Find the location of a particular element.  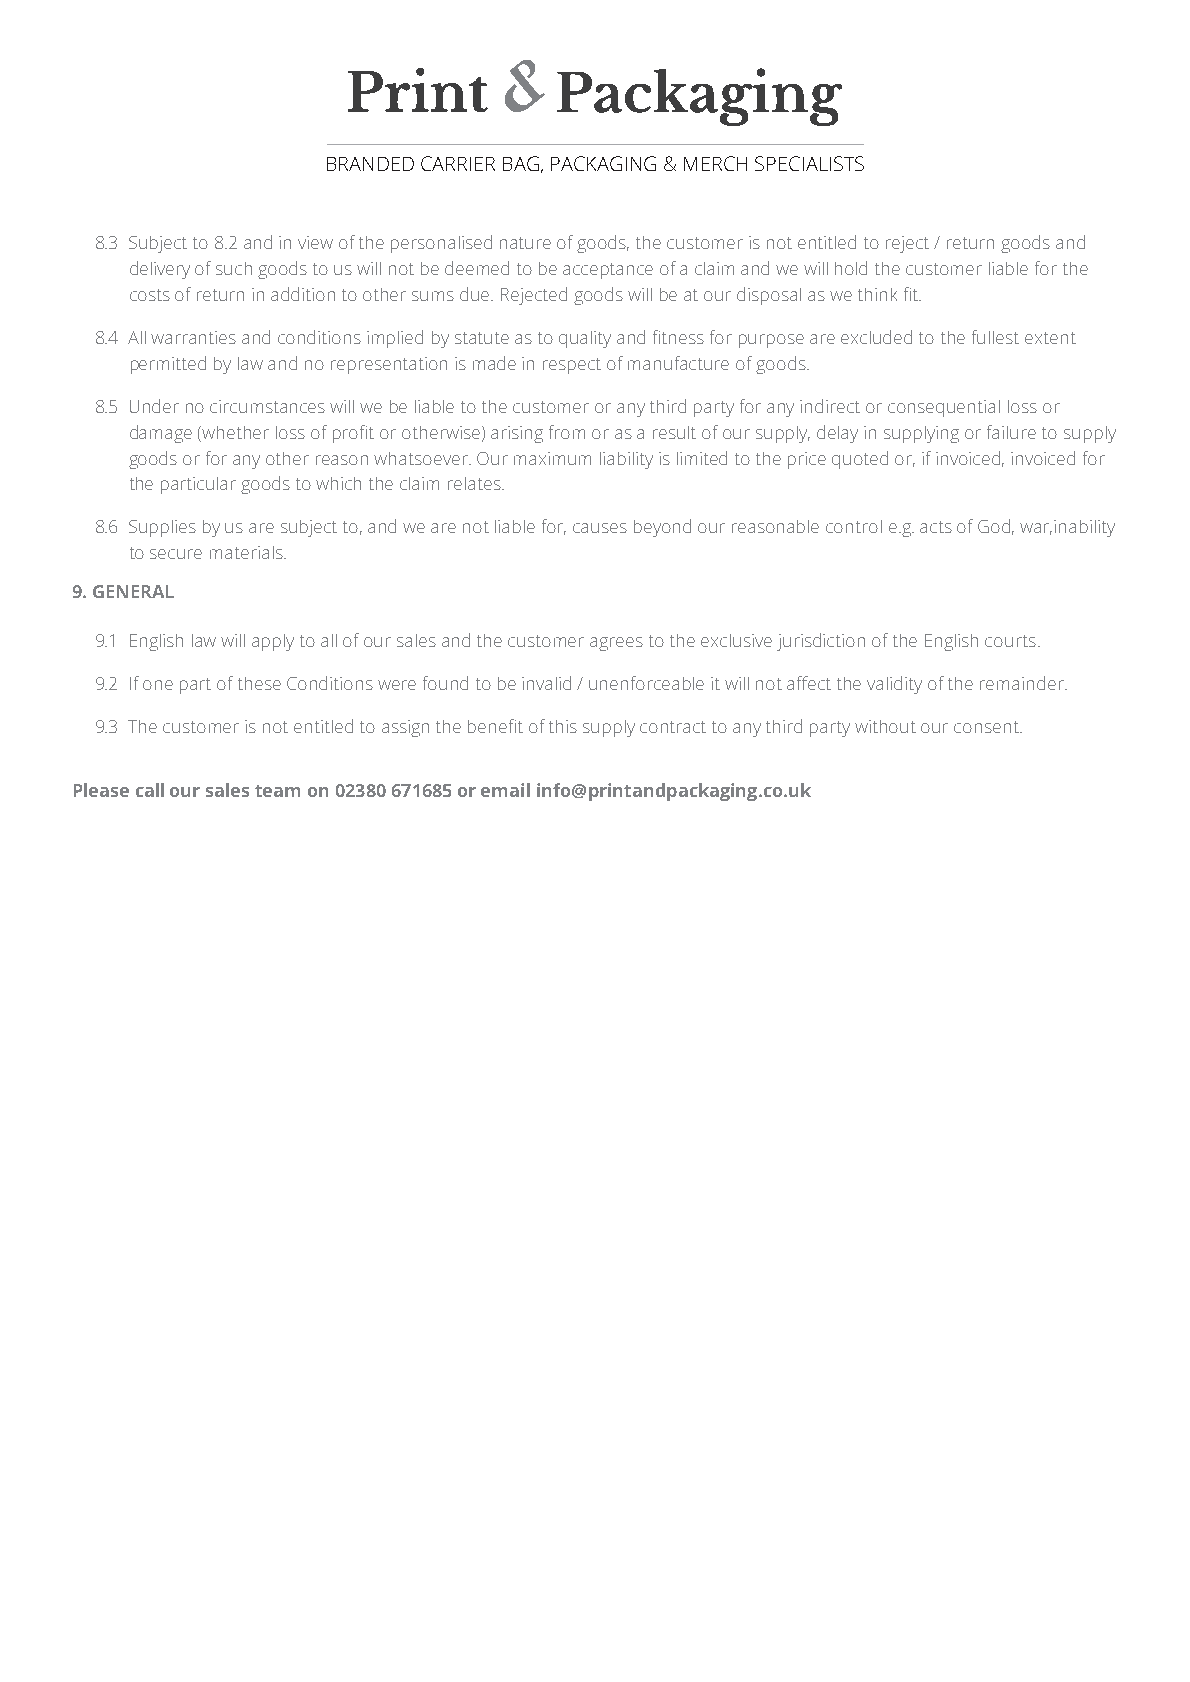

email is located at coordinates (505, 790).
